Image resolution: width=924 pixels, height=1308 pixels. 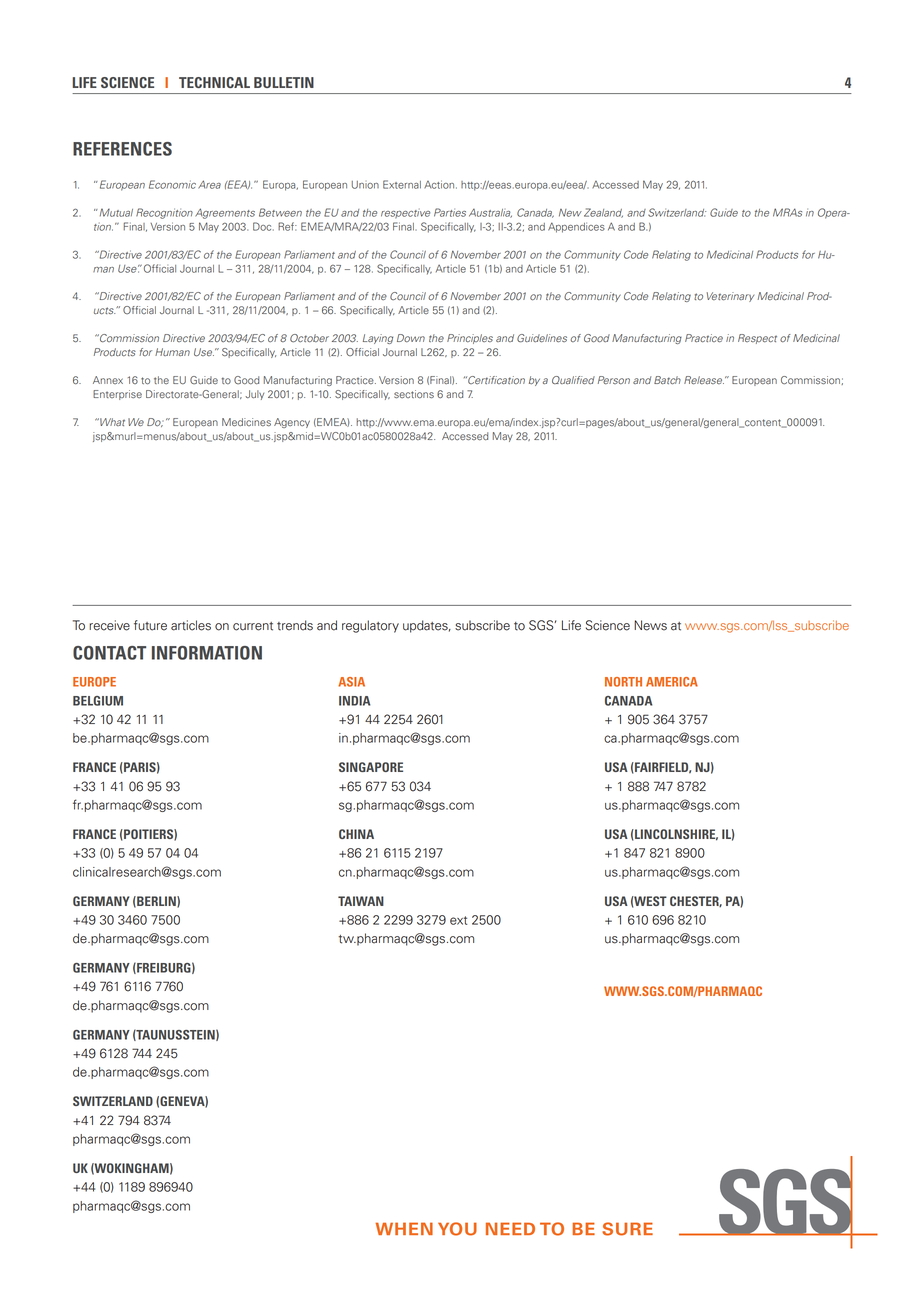 I want to click on TAIWAN, so click(x=361, y=901).
